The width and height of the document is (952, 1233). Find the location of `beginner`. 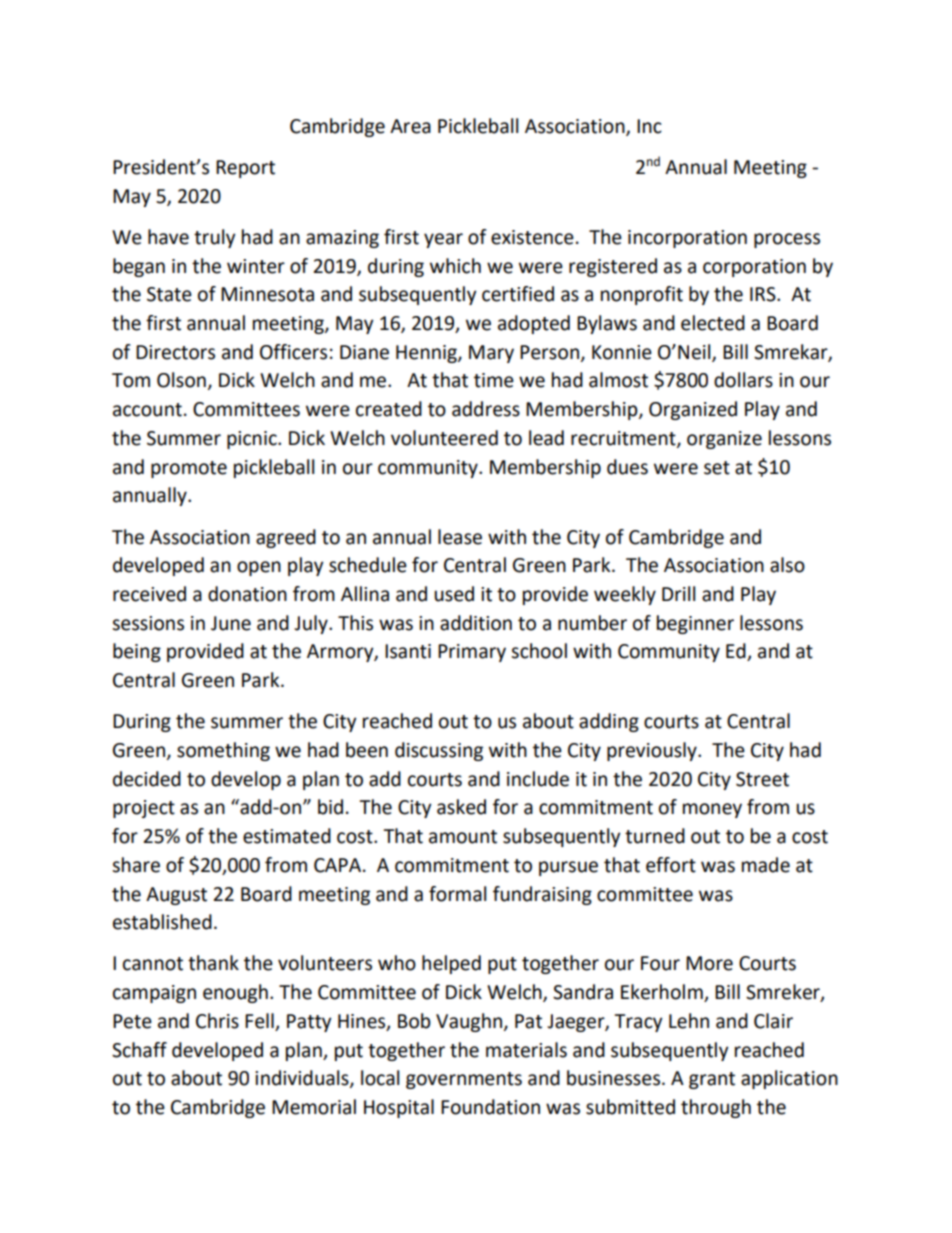

beginner is located at coordinates (695, 624).
